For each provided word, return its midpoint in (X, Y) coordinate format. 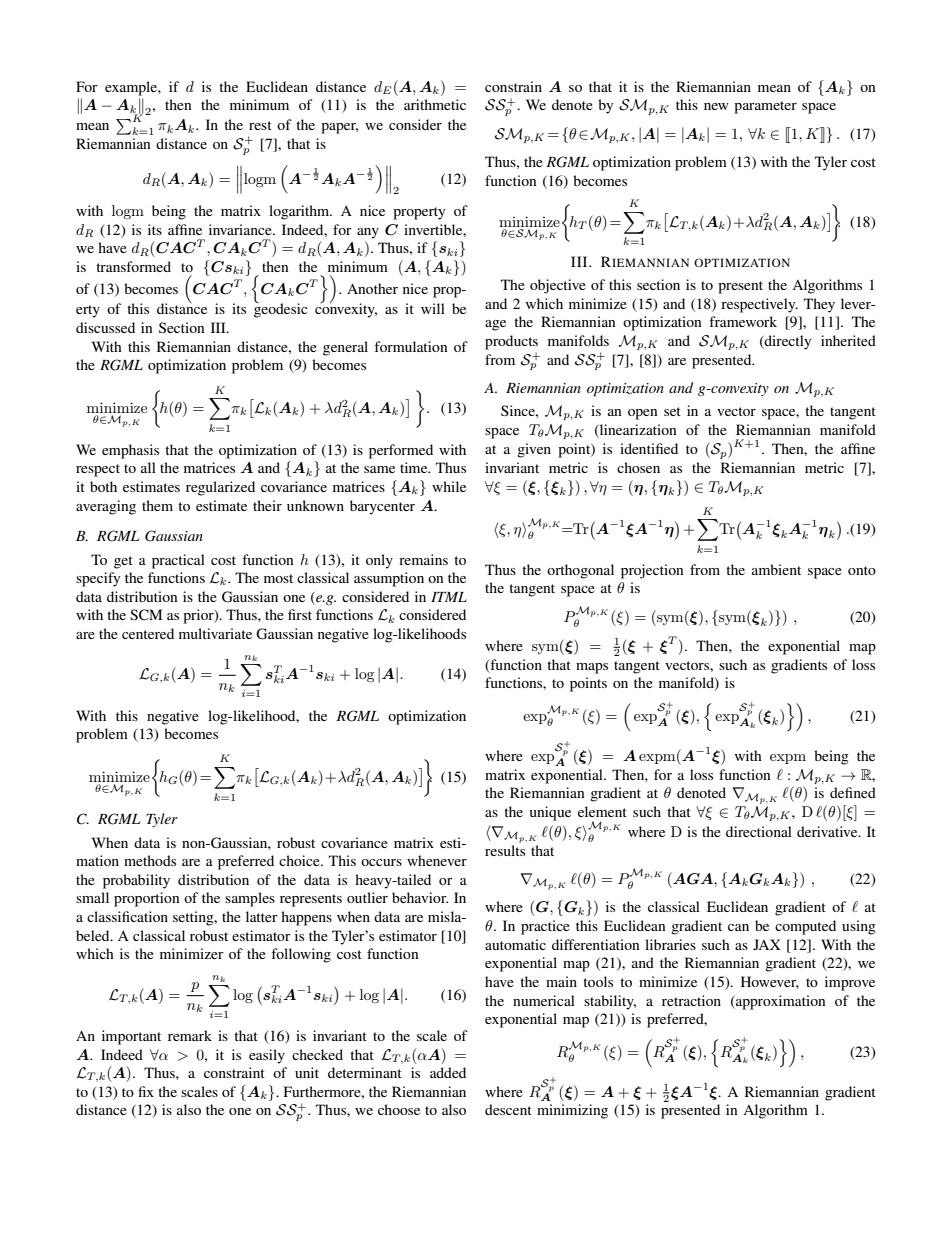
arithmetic (435, 104)
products (511, 342)
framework (743, 321)
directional (759, 831)
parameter (765, 107)
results (505, 850)
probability (136, 881)
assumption (389, 579)
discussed (105, 327)
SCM (146, 615)
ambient (776, 569)
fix (146, 1091)
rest (260, 125)
